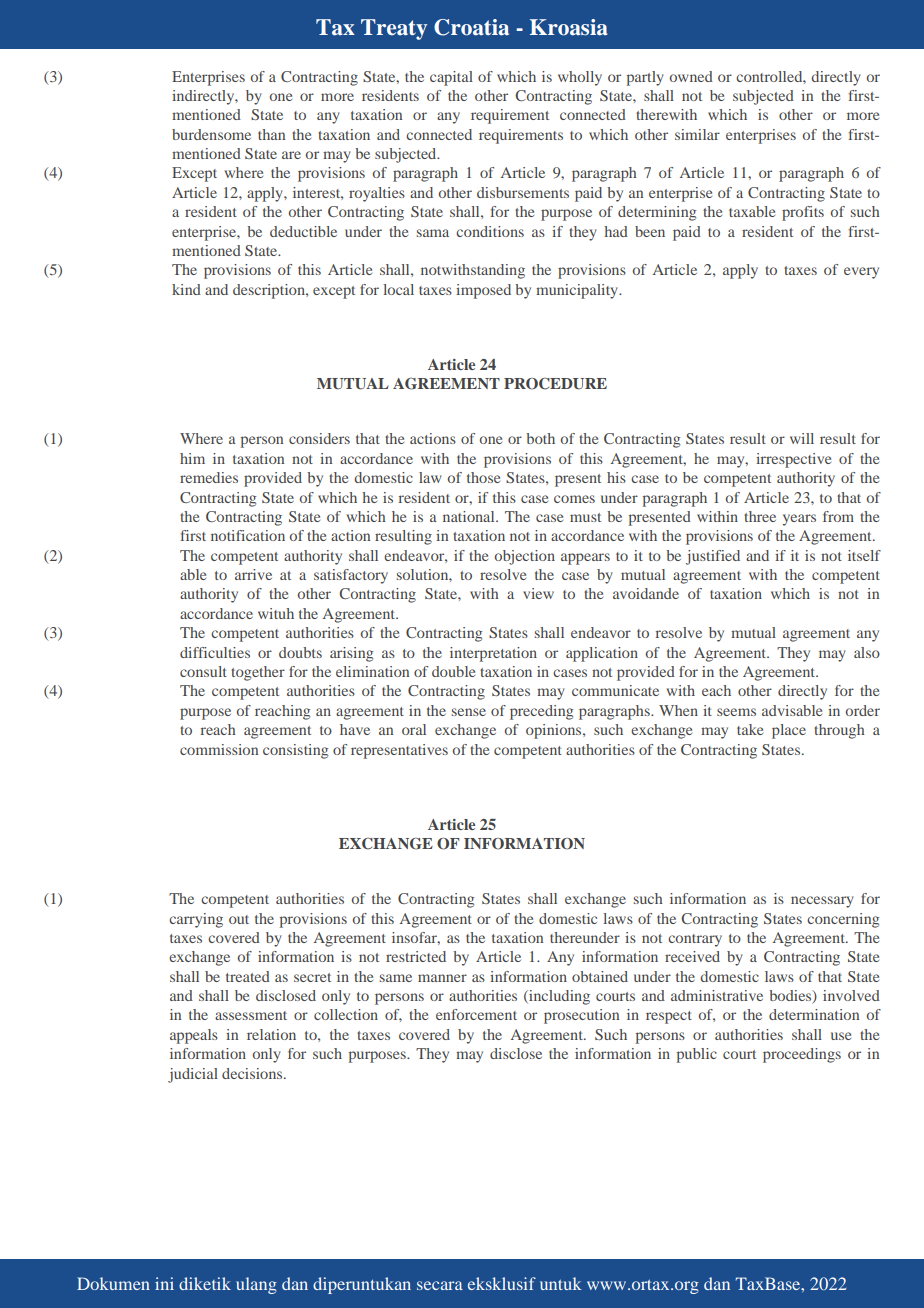  I want to click on consisting, so click(295, 751).
